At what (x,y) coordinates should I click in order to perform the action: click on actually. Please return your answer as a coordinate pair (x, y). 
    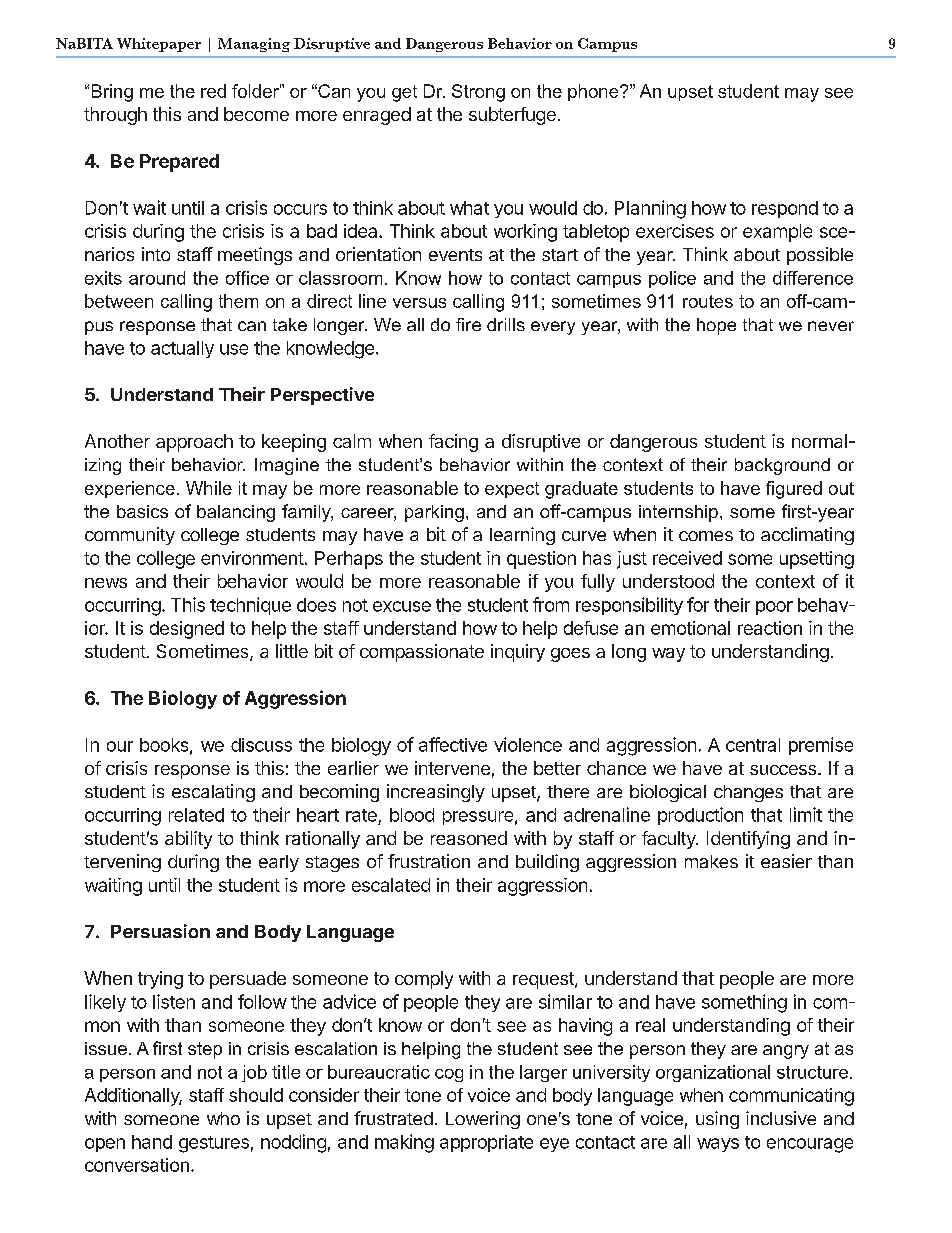
    Looking at the image, I should click on (182, 349).
